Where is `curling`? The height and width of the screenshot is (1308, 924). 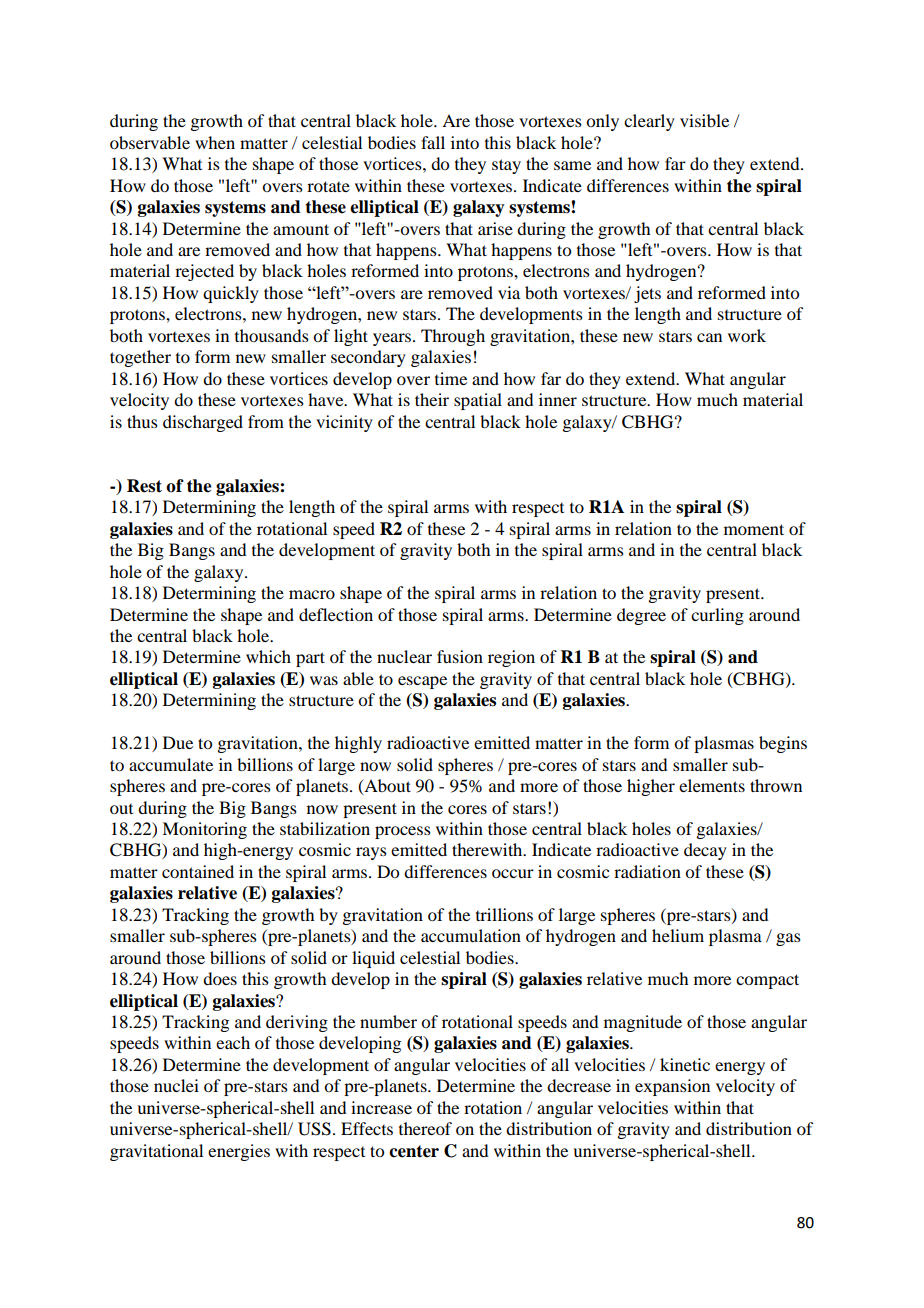 curling is located at coordinates (717, 616).
